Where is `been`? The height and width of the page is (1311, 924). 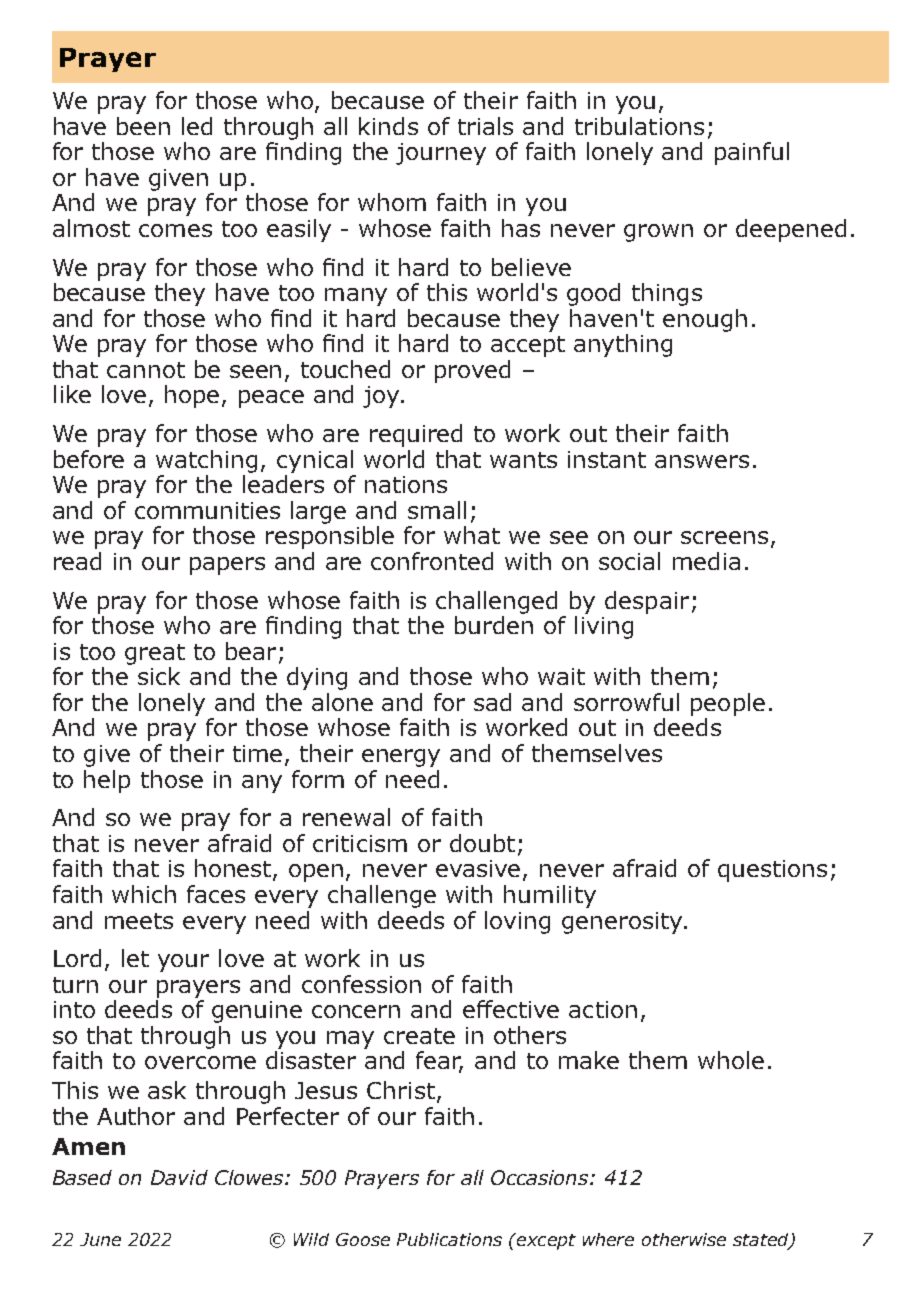
been is located at coordinates (143, 126).
